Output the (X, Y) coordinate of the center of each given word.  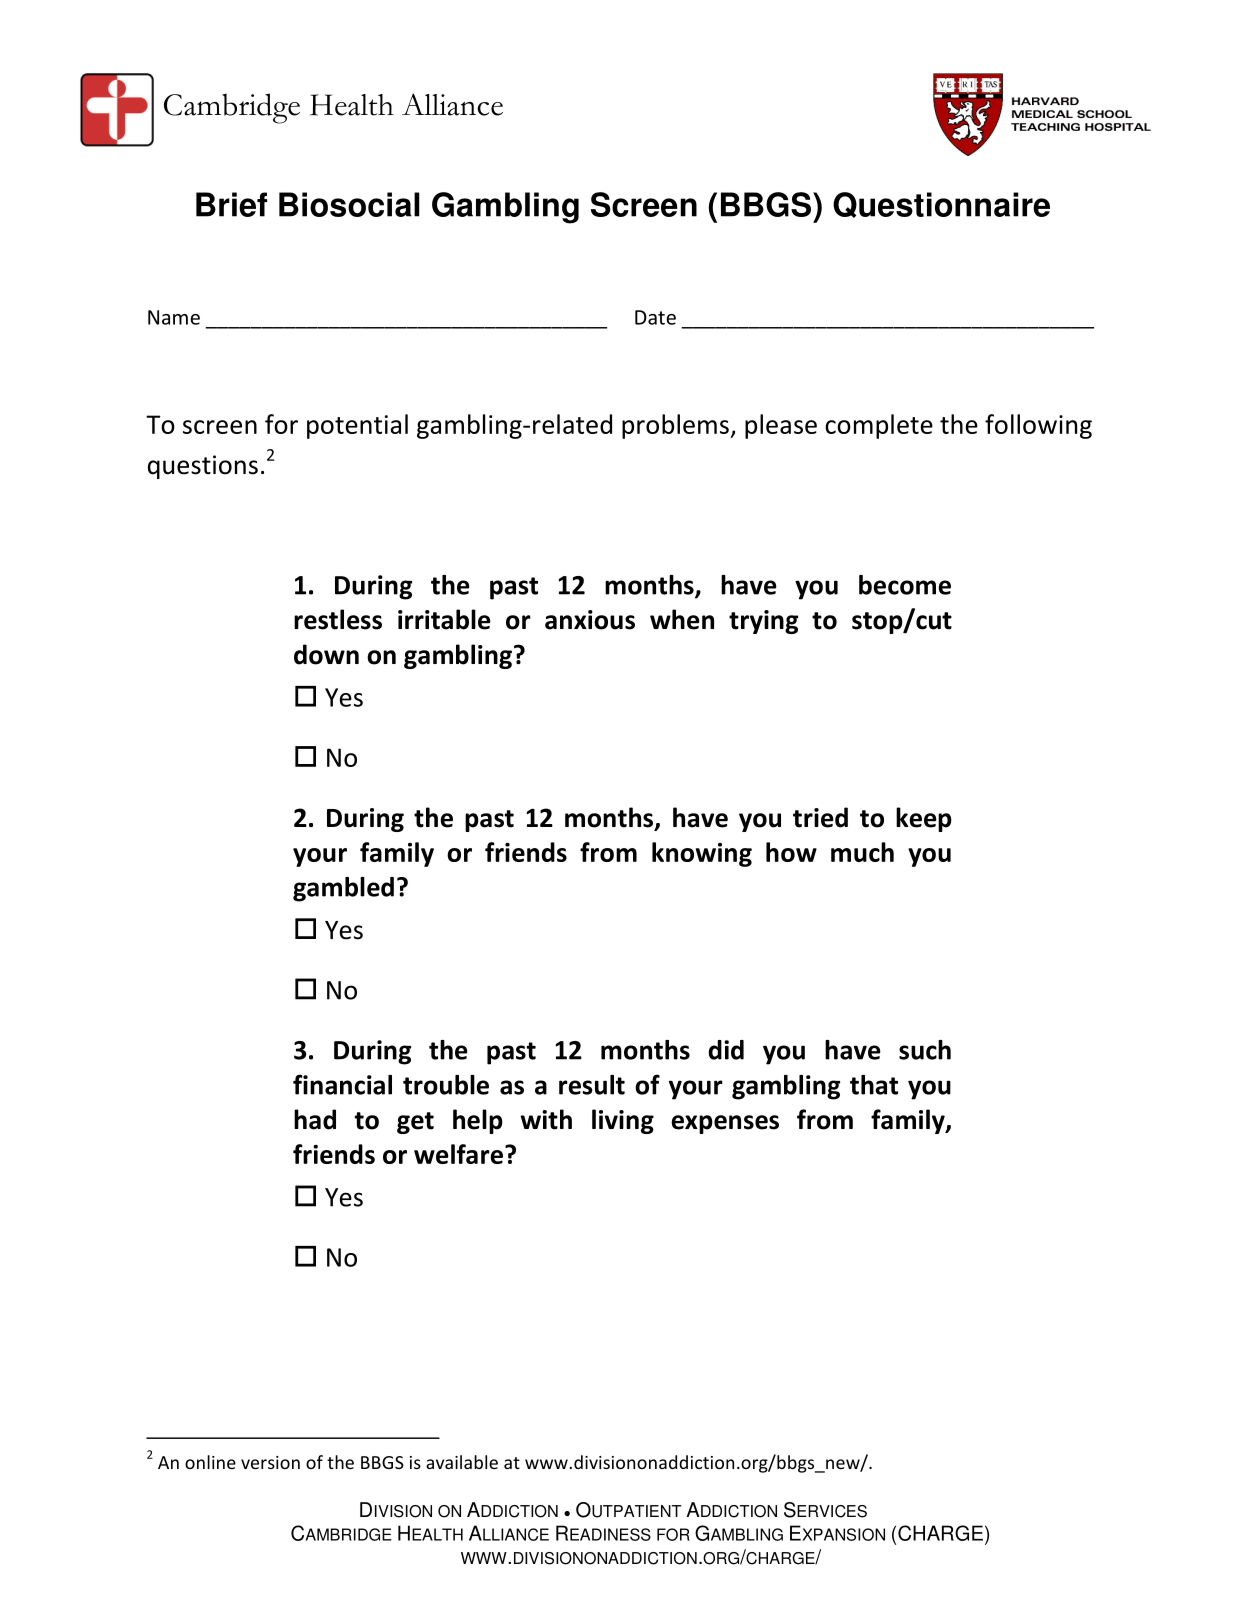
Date (655, 317)
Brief (231, 204)
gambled (343, 889)
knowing (702, 854)
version (270, 1462)
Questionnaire (941, 205)
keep (924, 819)
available (462, 1462)
